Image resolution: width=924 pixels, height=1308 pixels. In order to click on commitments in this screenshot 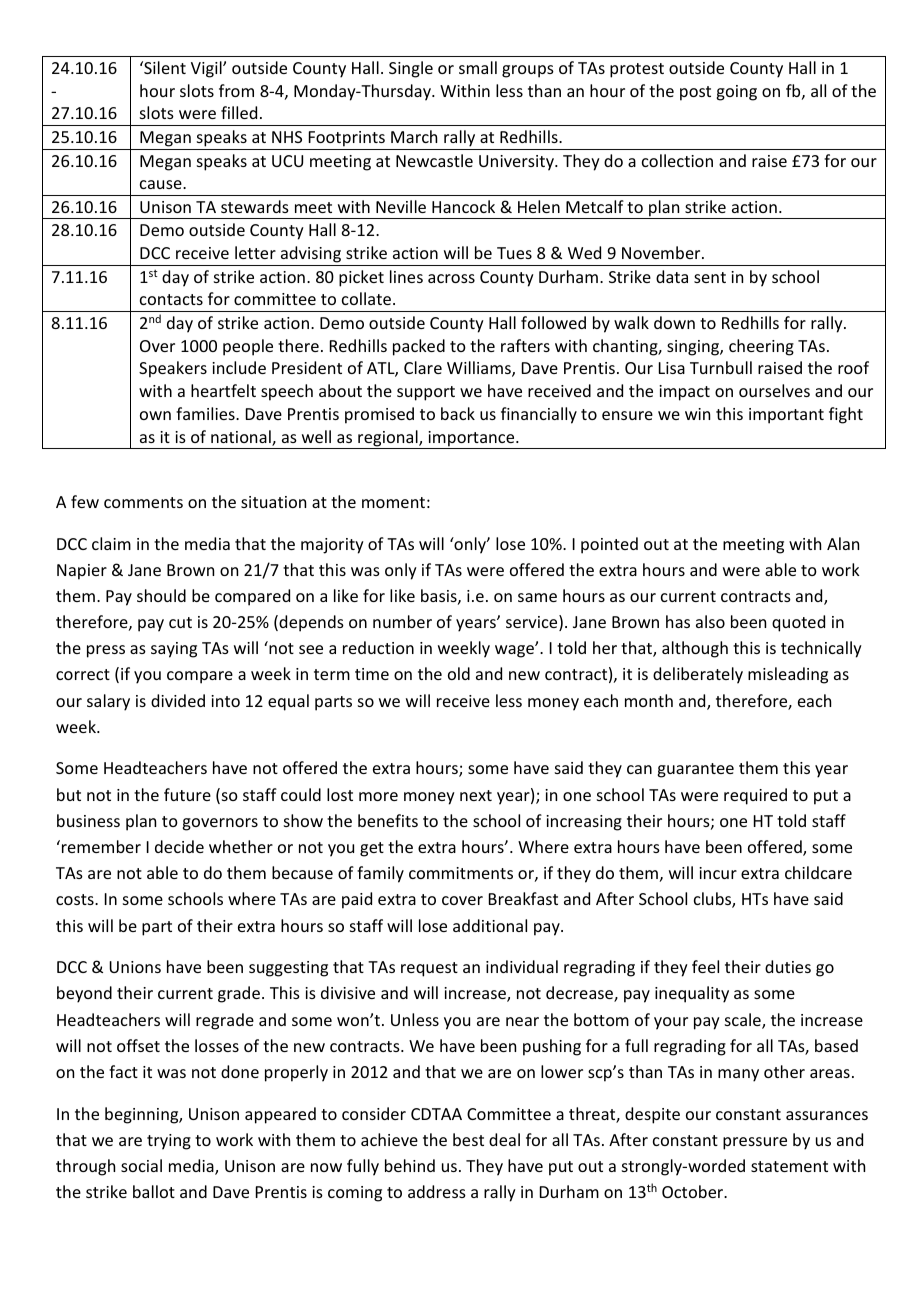, I will do `click(461, 873)`.
